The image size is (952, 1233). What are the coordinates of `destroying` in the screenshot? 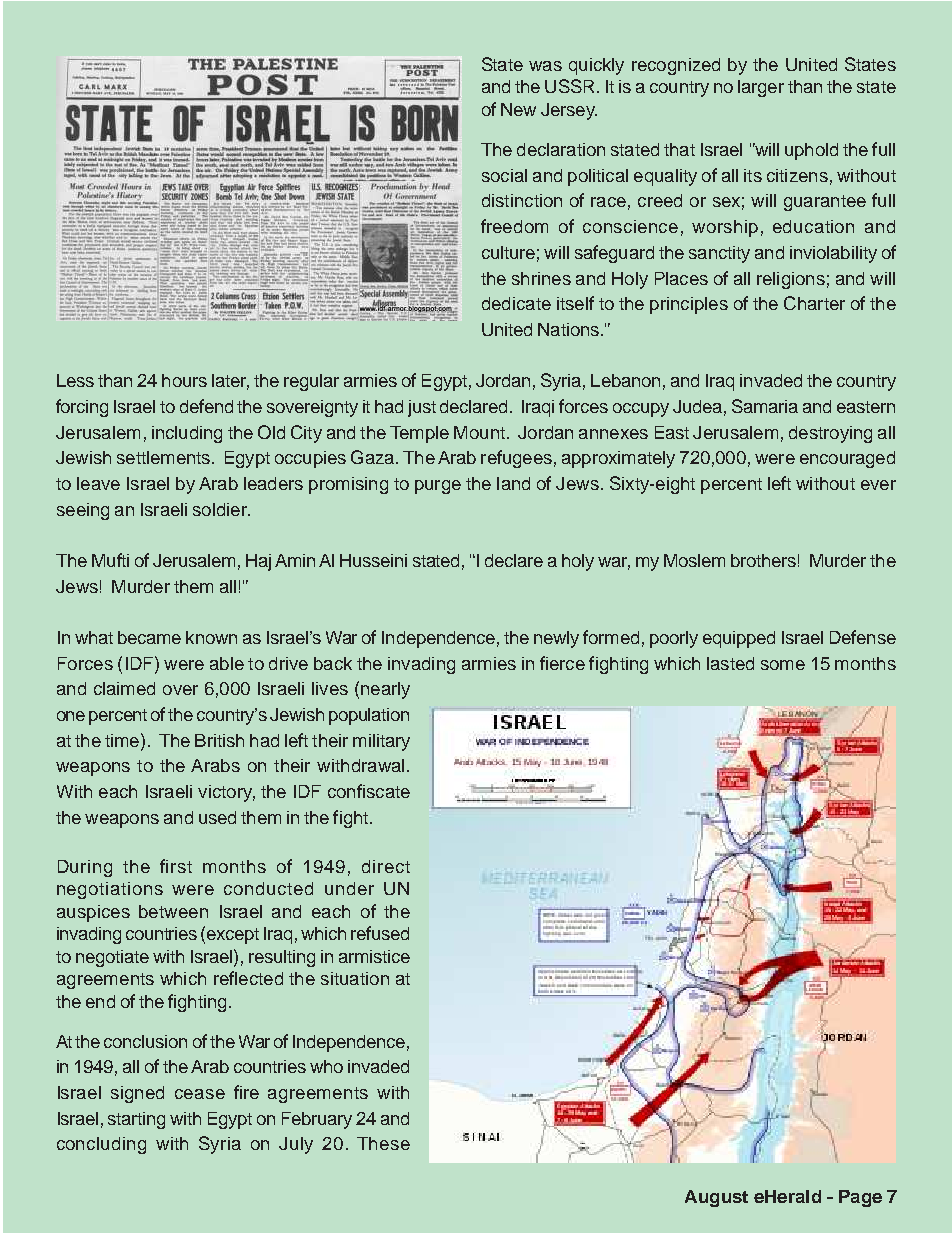 It's located at (830, 434).
